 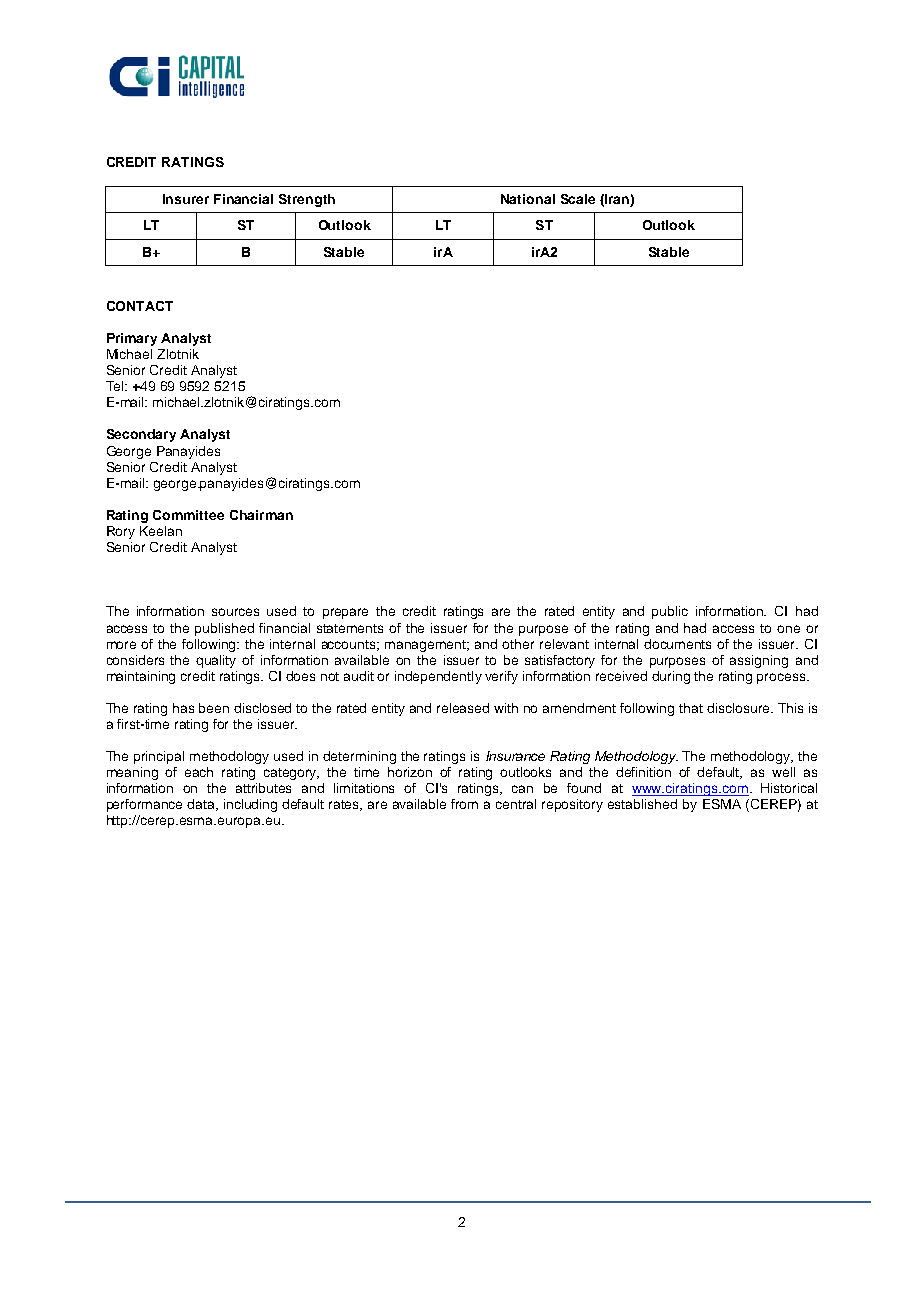 I want to click on prepare, so click(x=345, y=613).
